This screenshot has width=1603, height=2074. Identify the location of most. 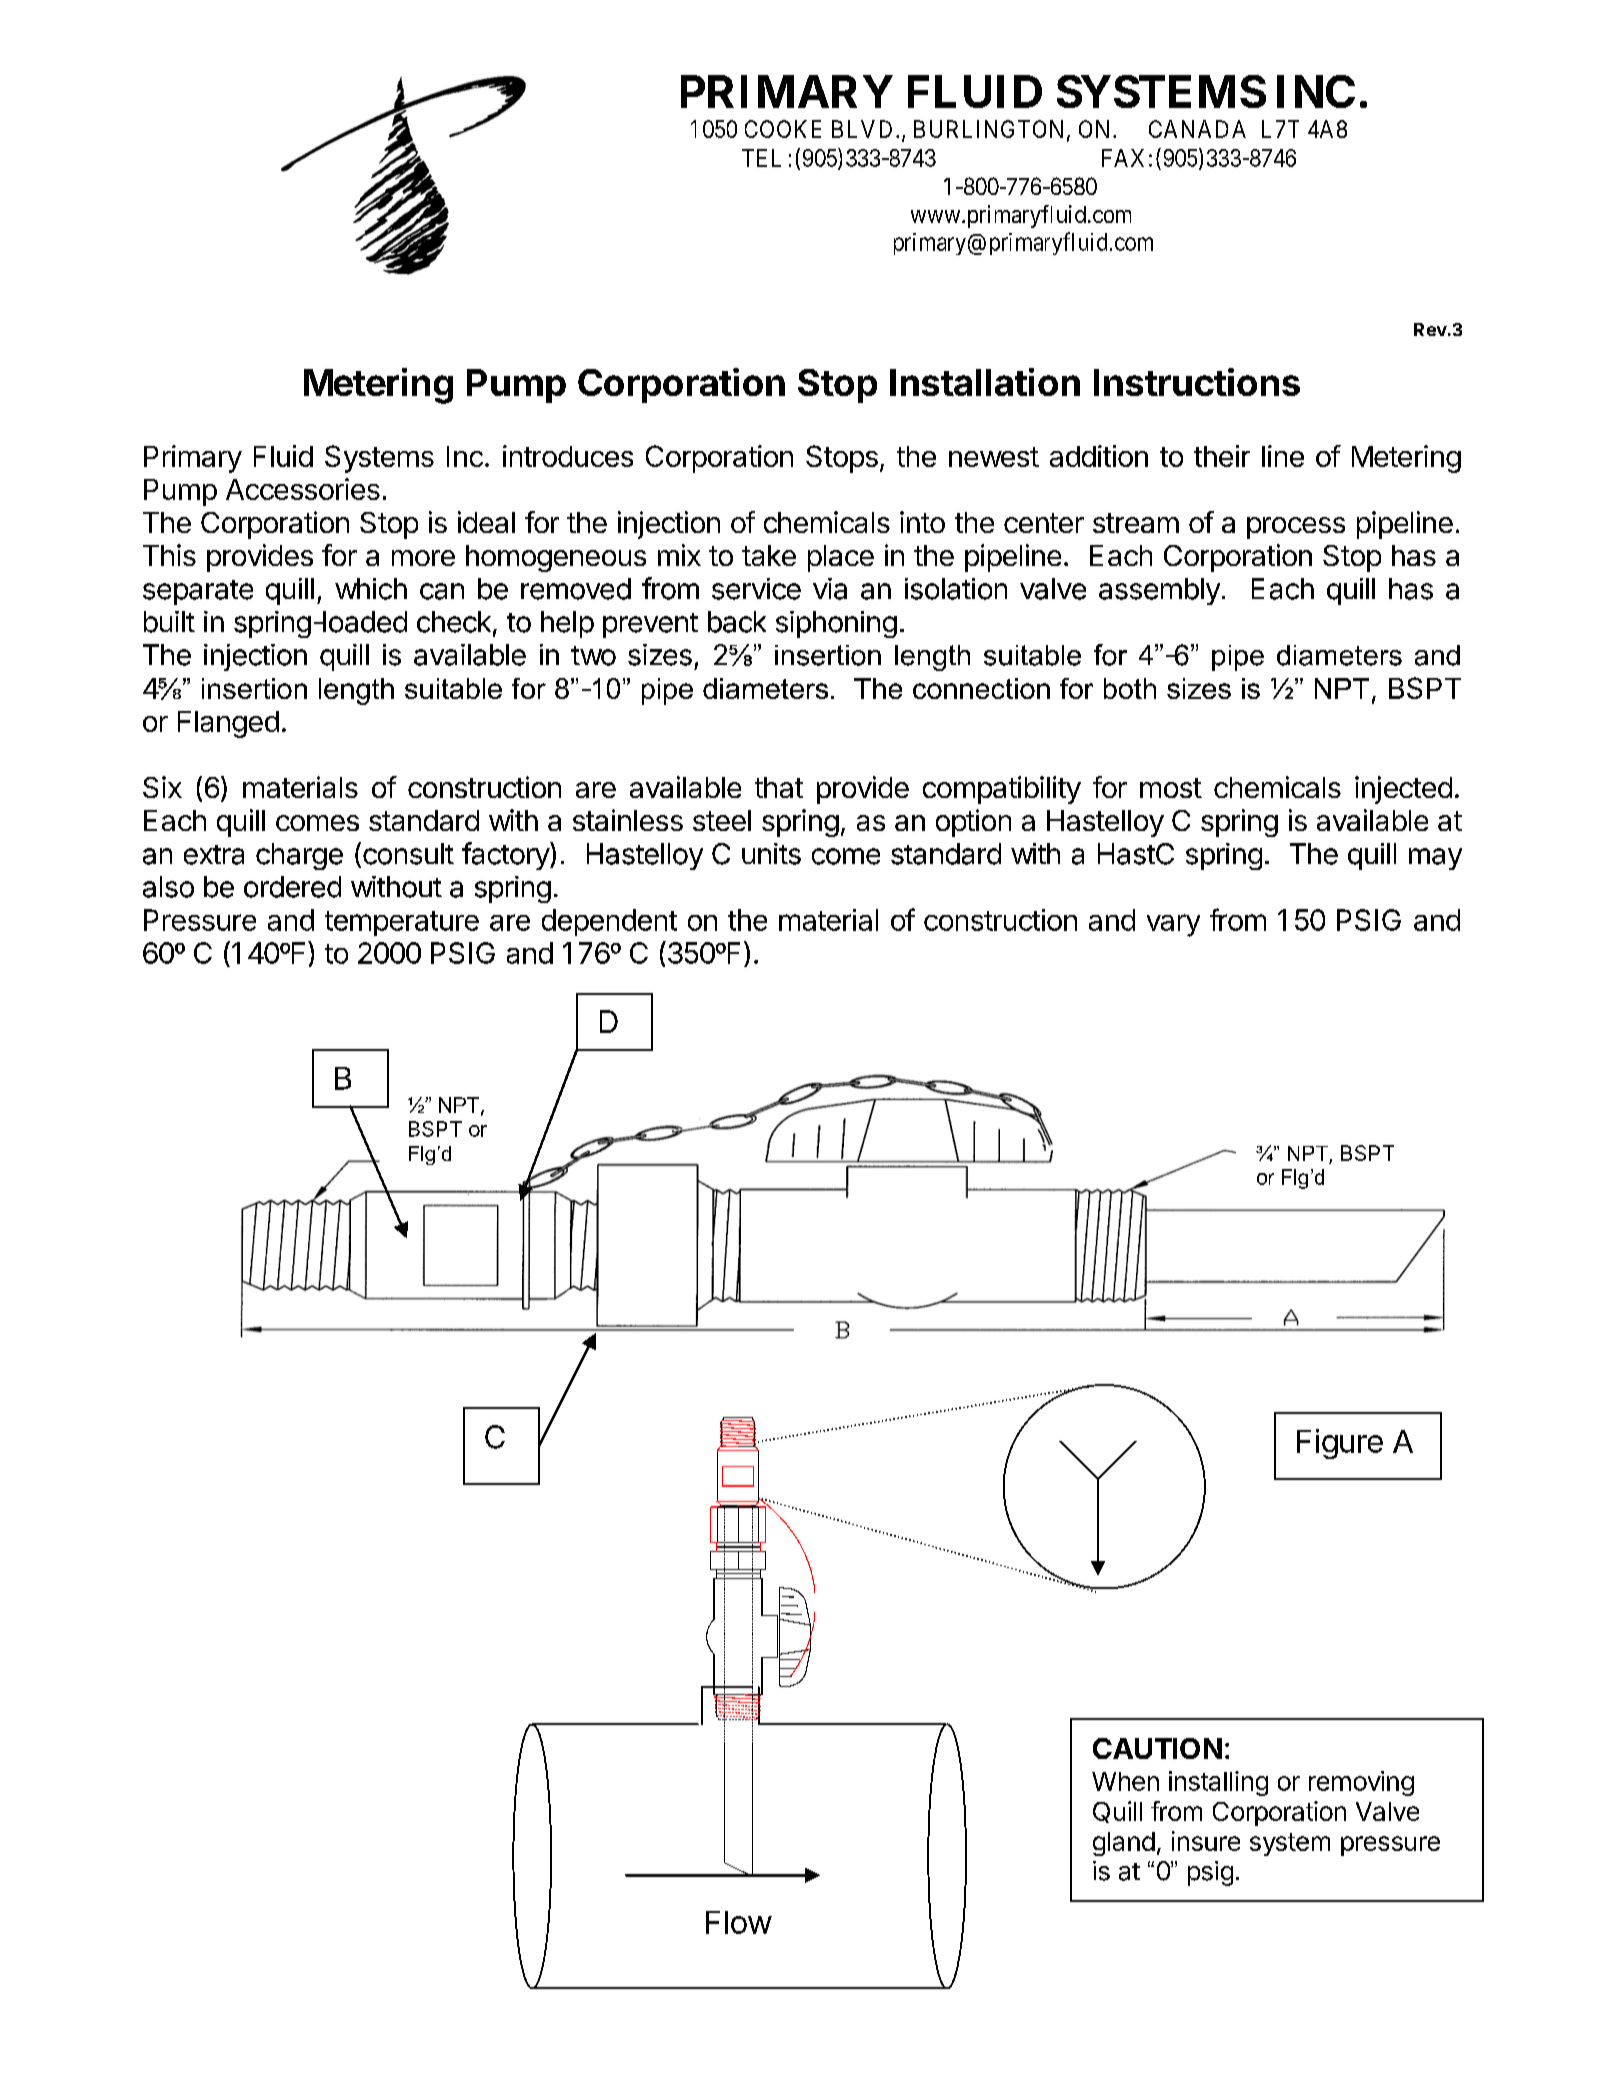
(1171, 788).
